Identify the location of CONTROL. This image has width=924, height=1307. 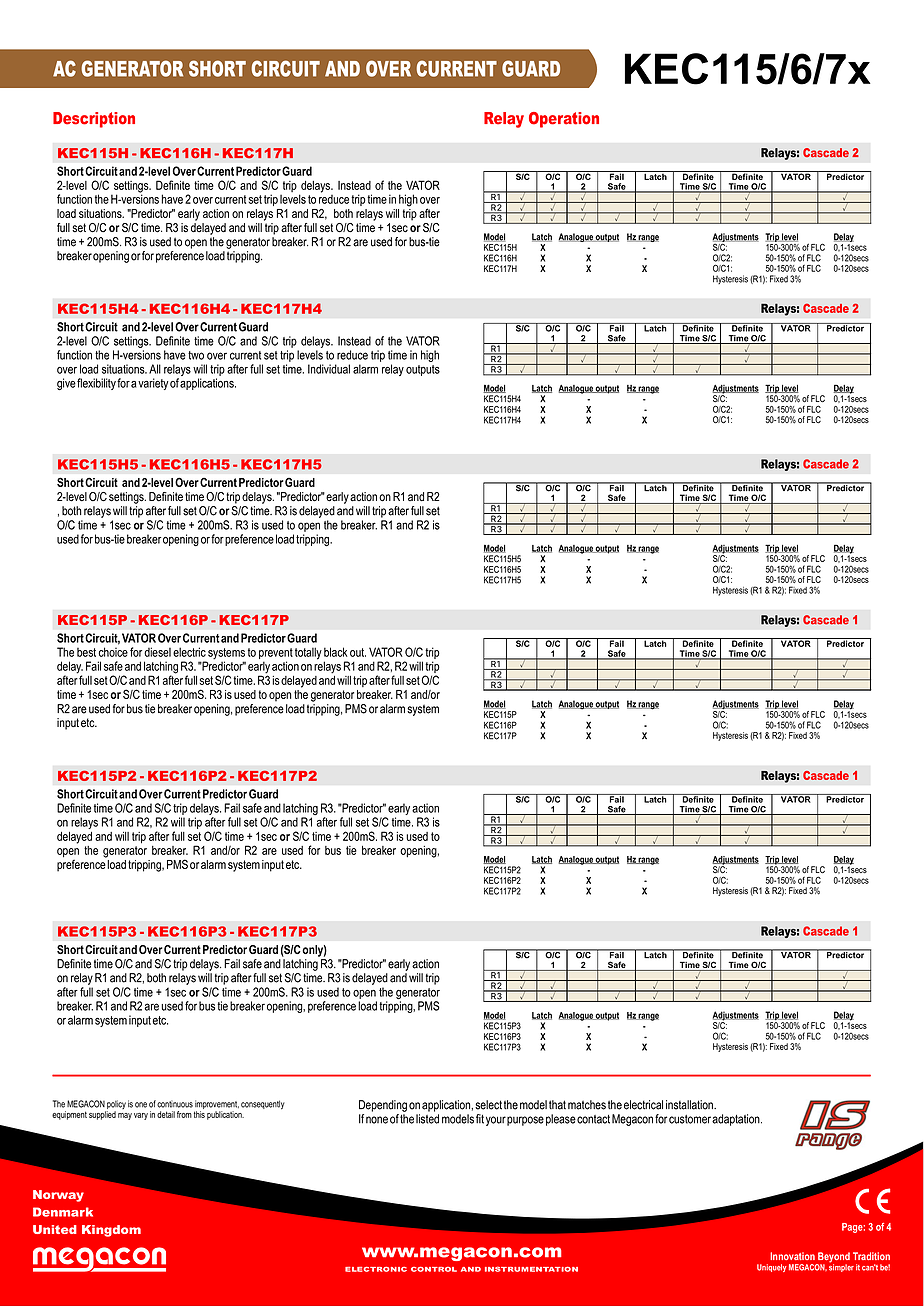
(434, 1269).
